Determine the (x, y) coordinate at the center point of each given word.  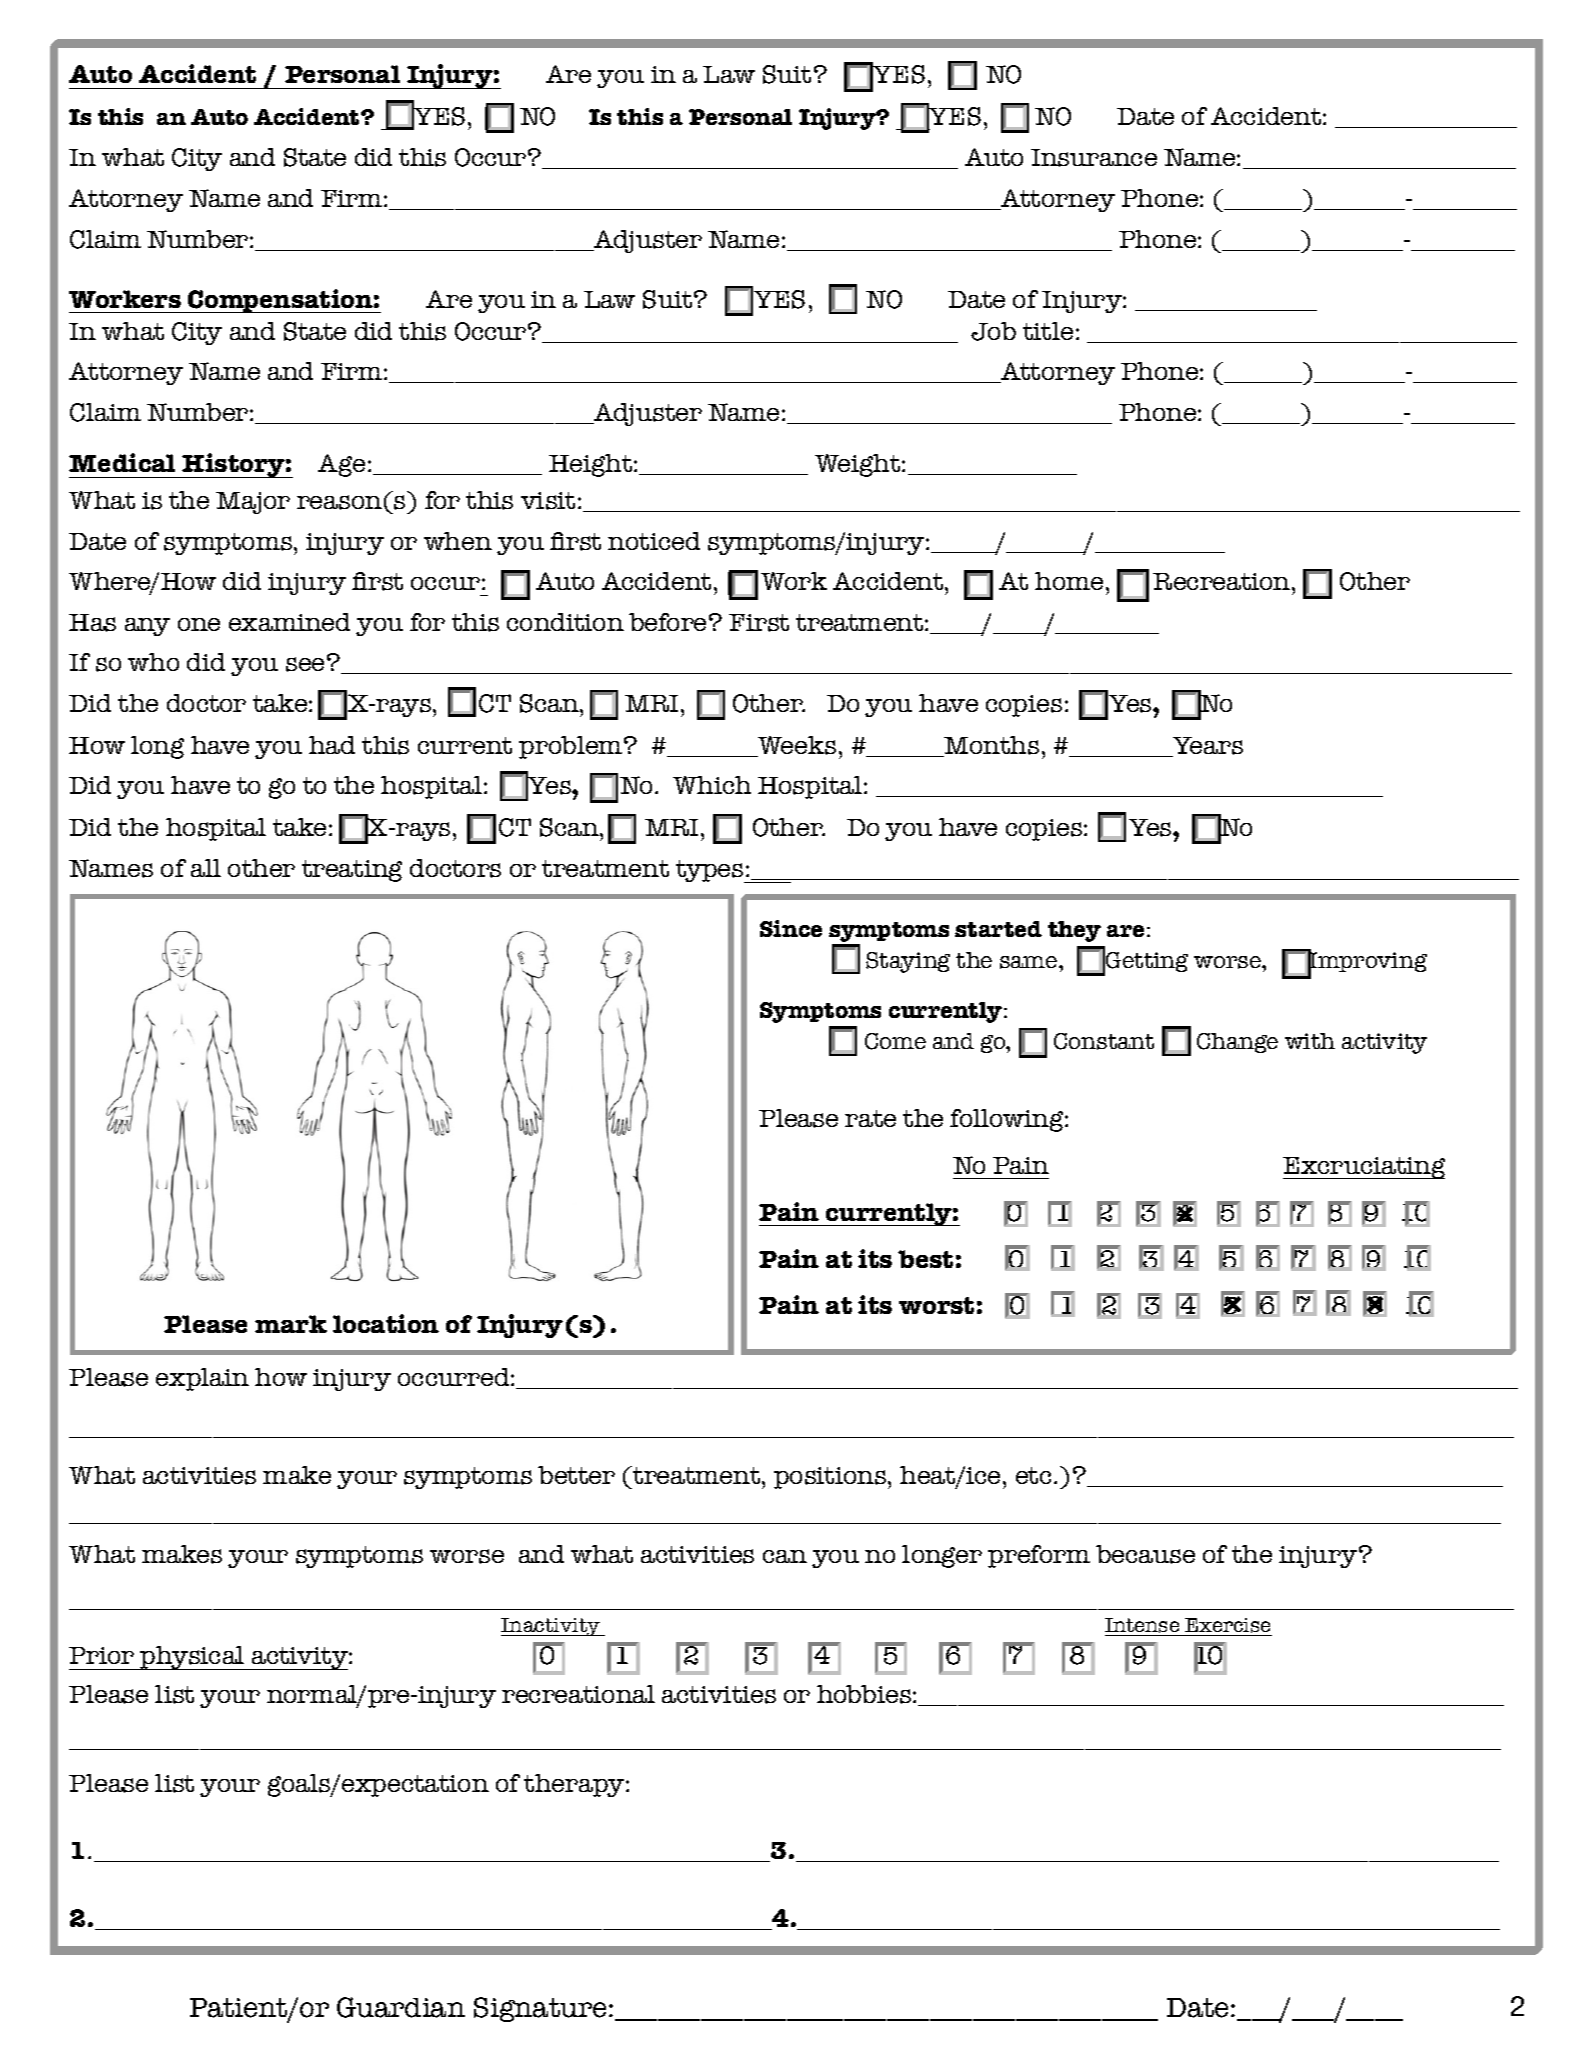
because (1145, 1554)
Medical (122, 462)
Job (993, 331)
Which (712, 785)
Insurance (1094, 158)
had (332, 745)
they (1074, 931)
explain (202, 1379)
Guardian (401, 2007)
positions (831, 1478)
